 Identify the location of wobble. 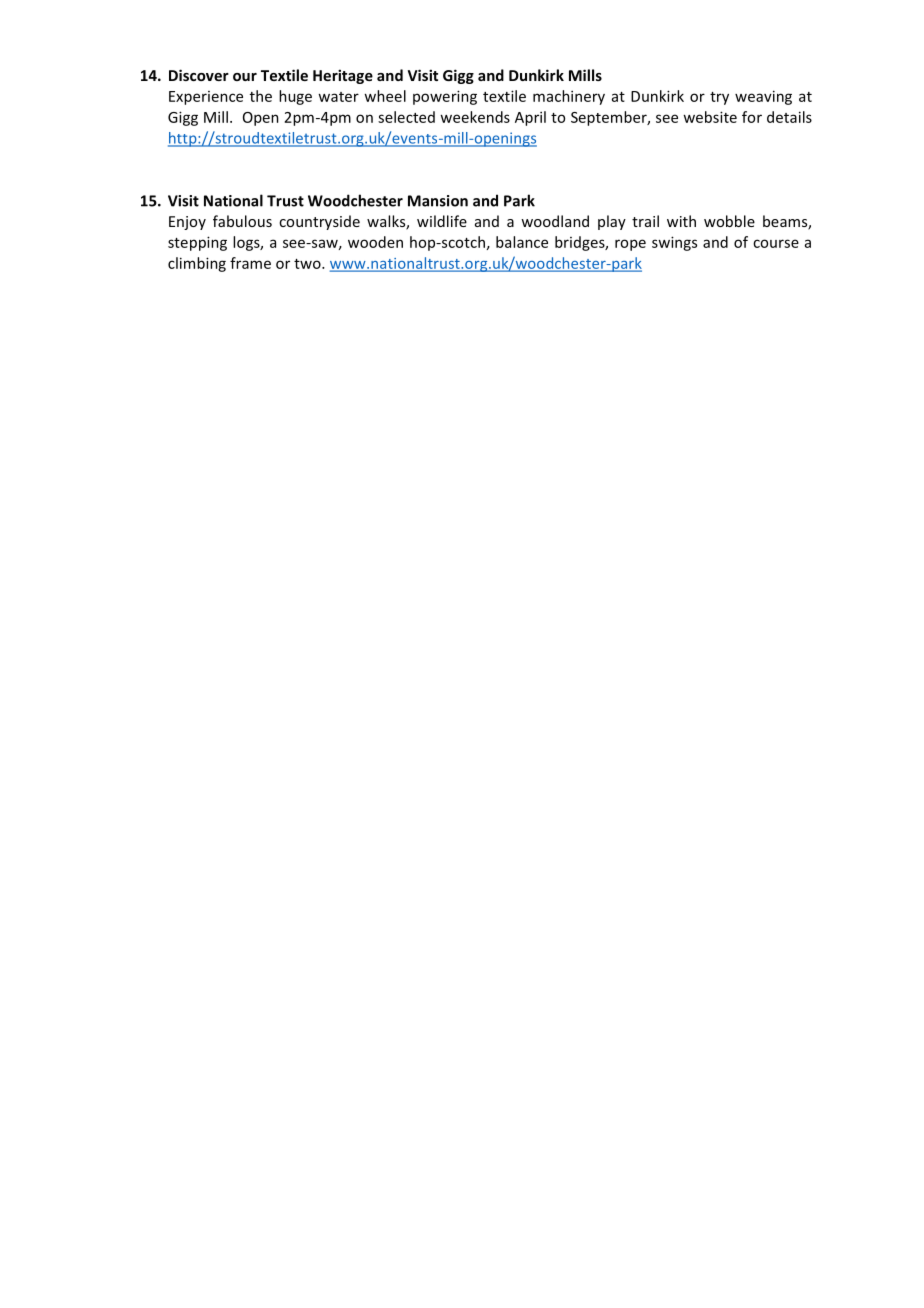
(729, 221).
